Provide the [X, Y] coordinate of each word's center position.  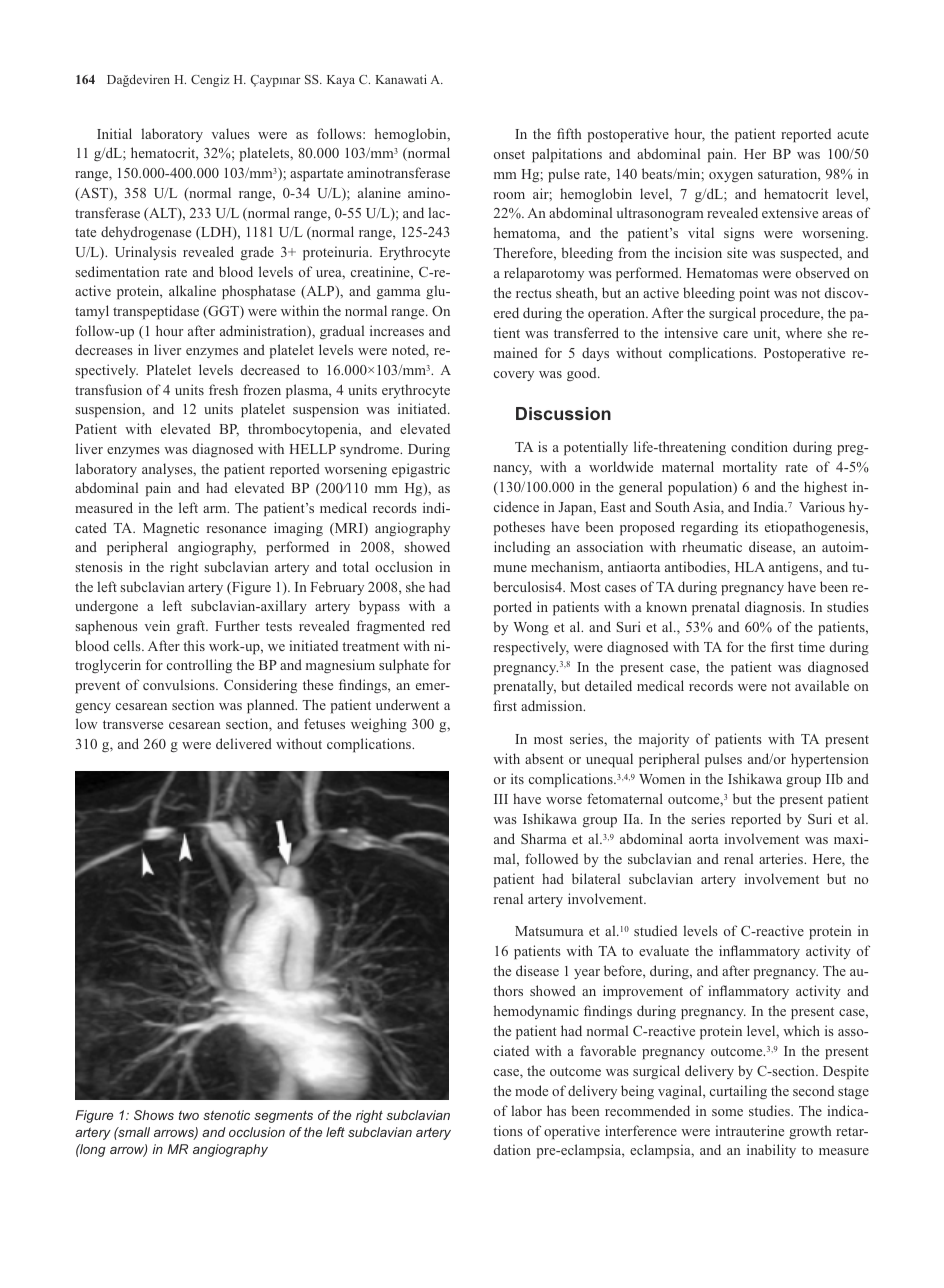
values [231, 133]
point [754, 294]
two [189, 1115]
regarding [709, 528]
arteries [782, 858]
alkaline [192, 290]
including [522, 548]
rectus [534, 293]
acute [853, 134]
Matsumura [549, 931]
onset [509, 154]
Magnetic [171, 529]
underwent [407, 704]
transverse [133, 724]
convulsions [180, 684]
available [822, 685]
